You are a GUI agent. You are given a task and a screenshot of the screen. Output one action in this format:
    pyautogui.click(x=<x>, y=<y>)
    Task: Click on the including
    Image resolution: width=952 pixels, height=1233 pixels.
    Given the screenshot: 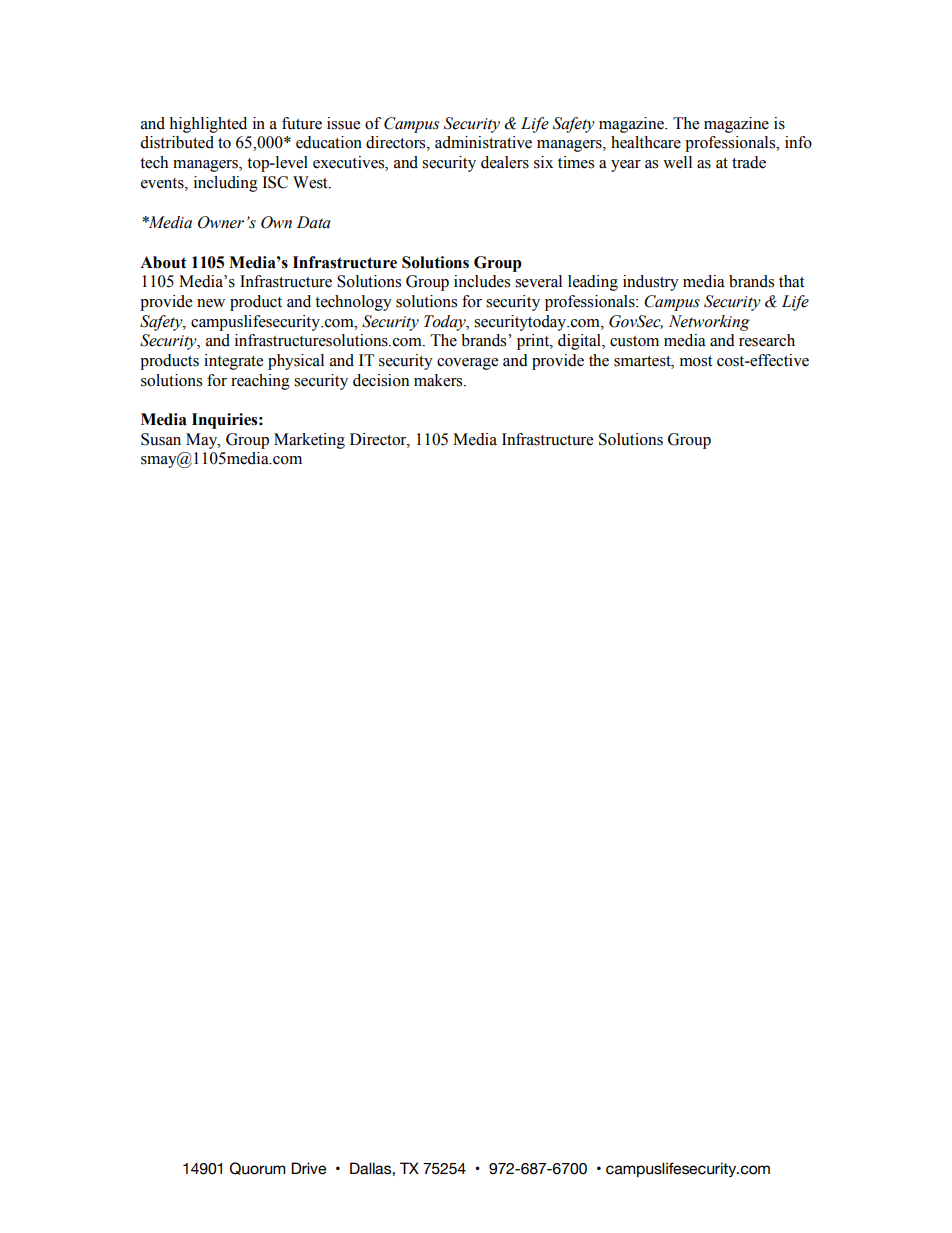 What is the action you would take?
    pyautogui.click(x=226, y=184)
